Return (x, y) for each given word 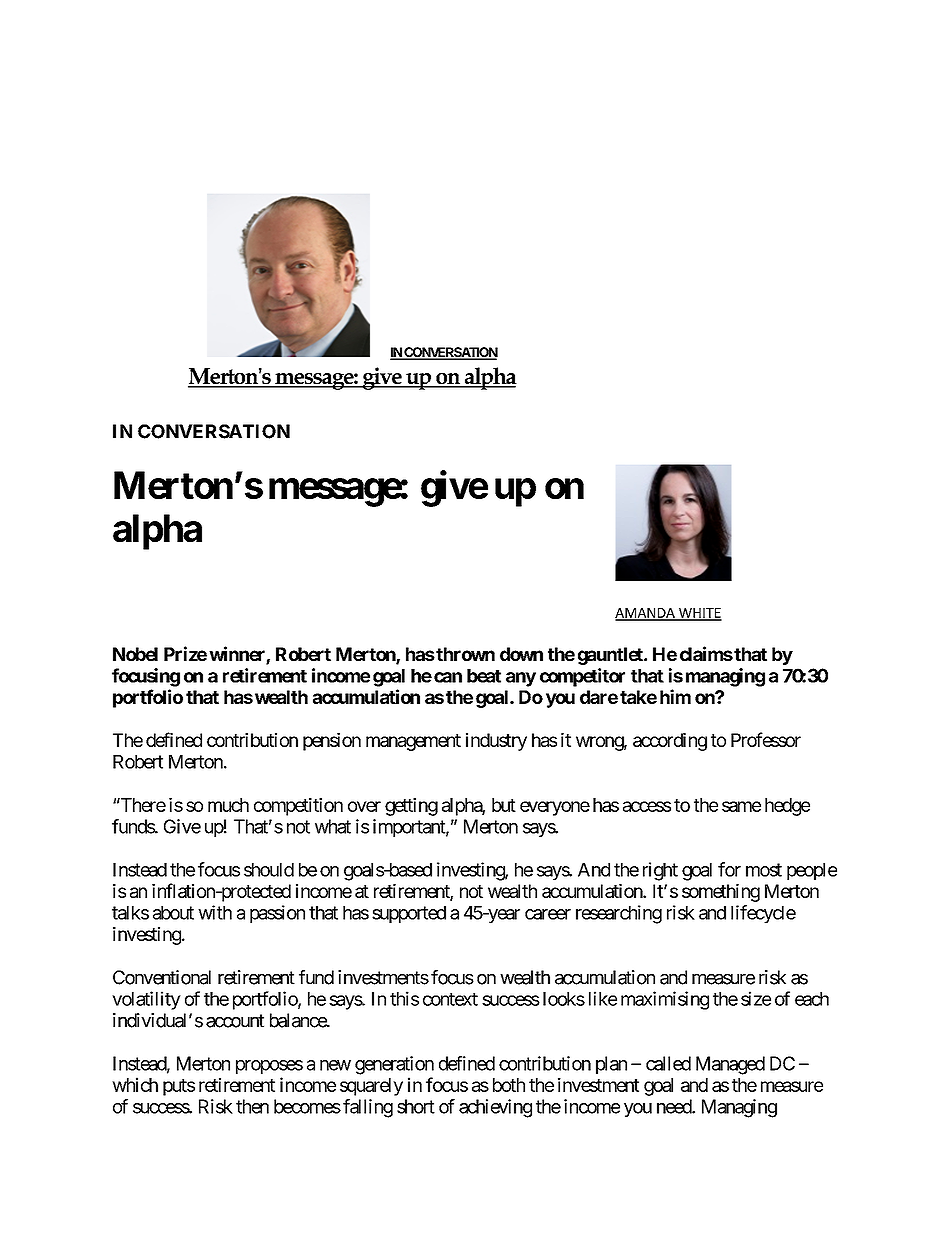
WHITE (699, 614)
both (509, 1085)
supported (409, 914)
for (729, 869)
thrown (464, 654)
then (252, 1106)
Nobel (135, 654)
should (269, 870)
